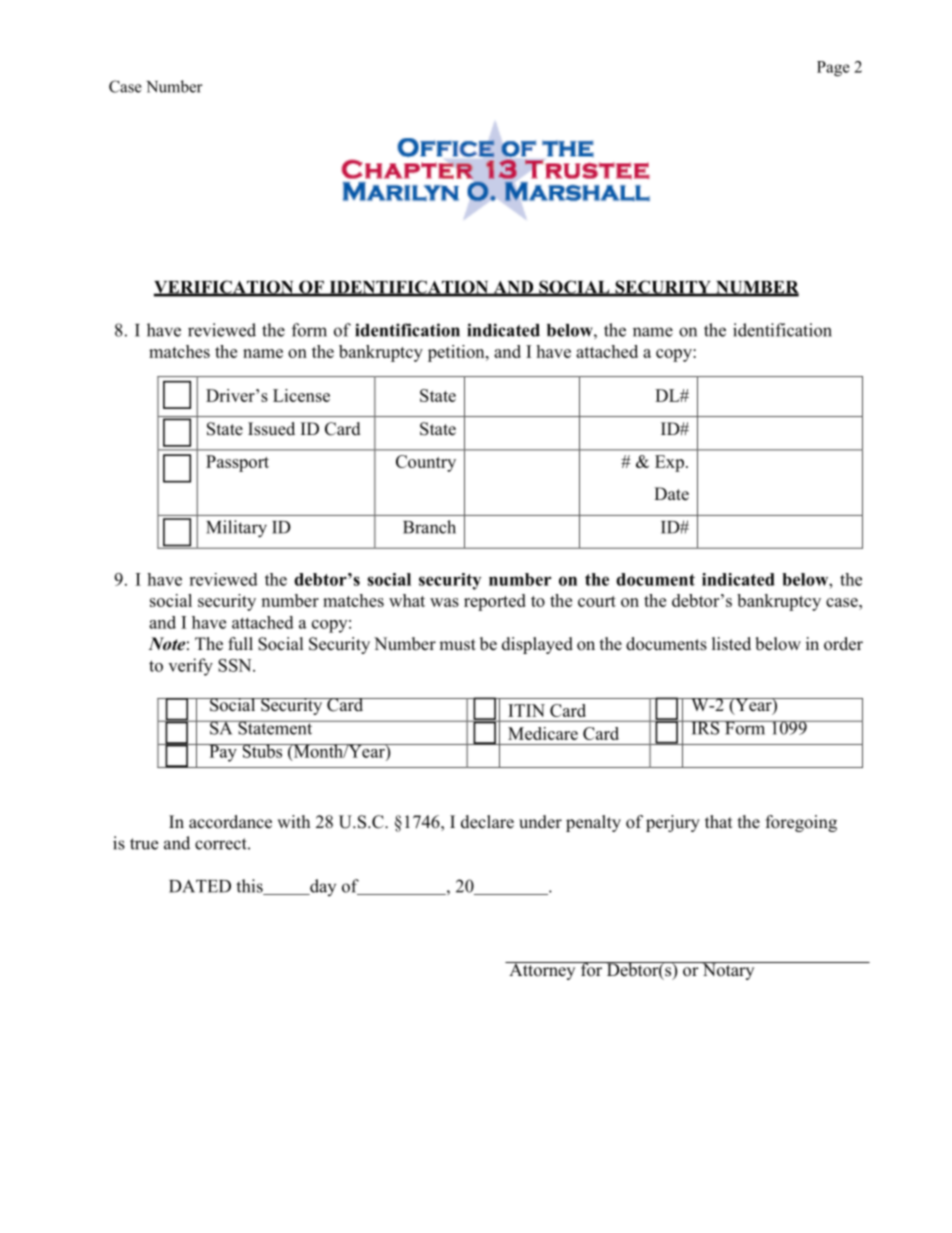 The height and width of the document is (1233, 952). What do you see at coordinates (731, 644) in the document?
I see `listed` at bounding box center [731, 644].
